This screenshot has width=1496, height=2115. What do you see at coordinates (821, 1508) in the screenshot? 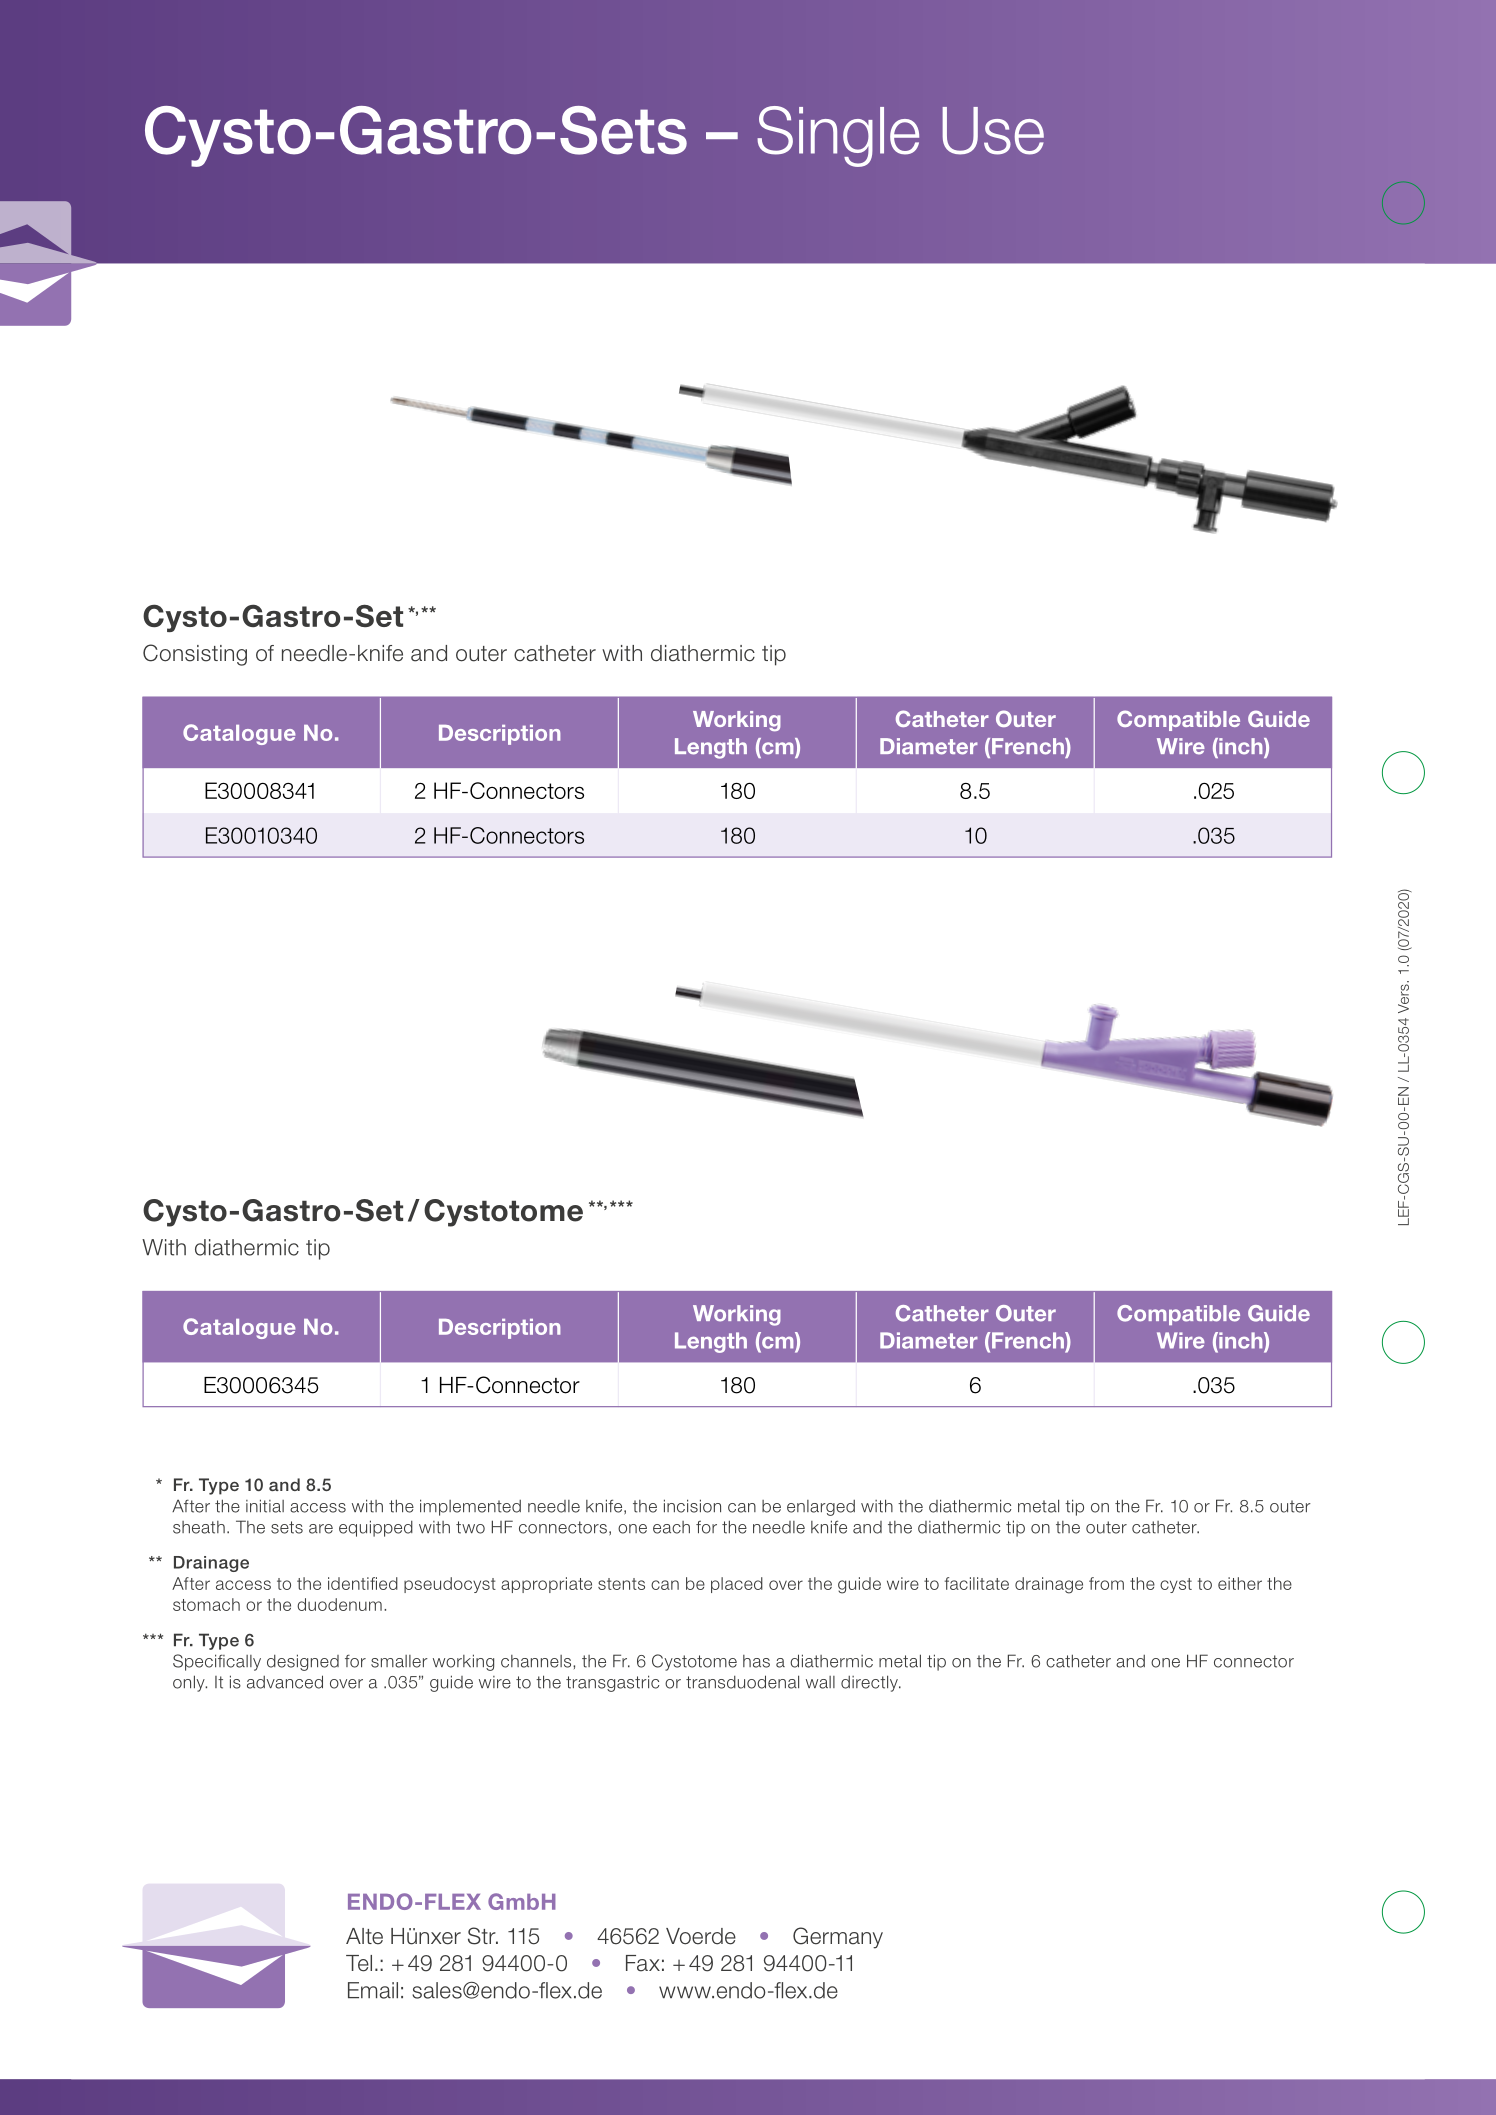
I see `enlarged` at bounding box center [821, 1508].
